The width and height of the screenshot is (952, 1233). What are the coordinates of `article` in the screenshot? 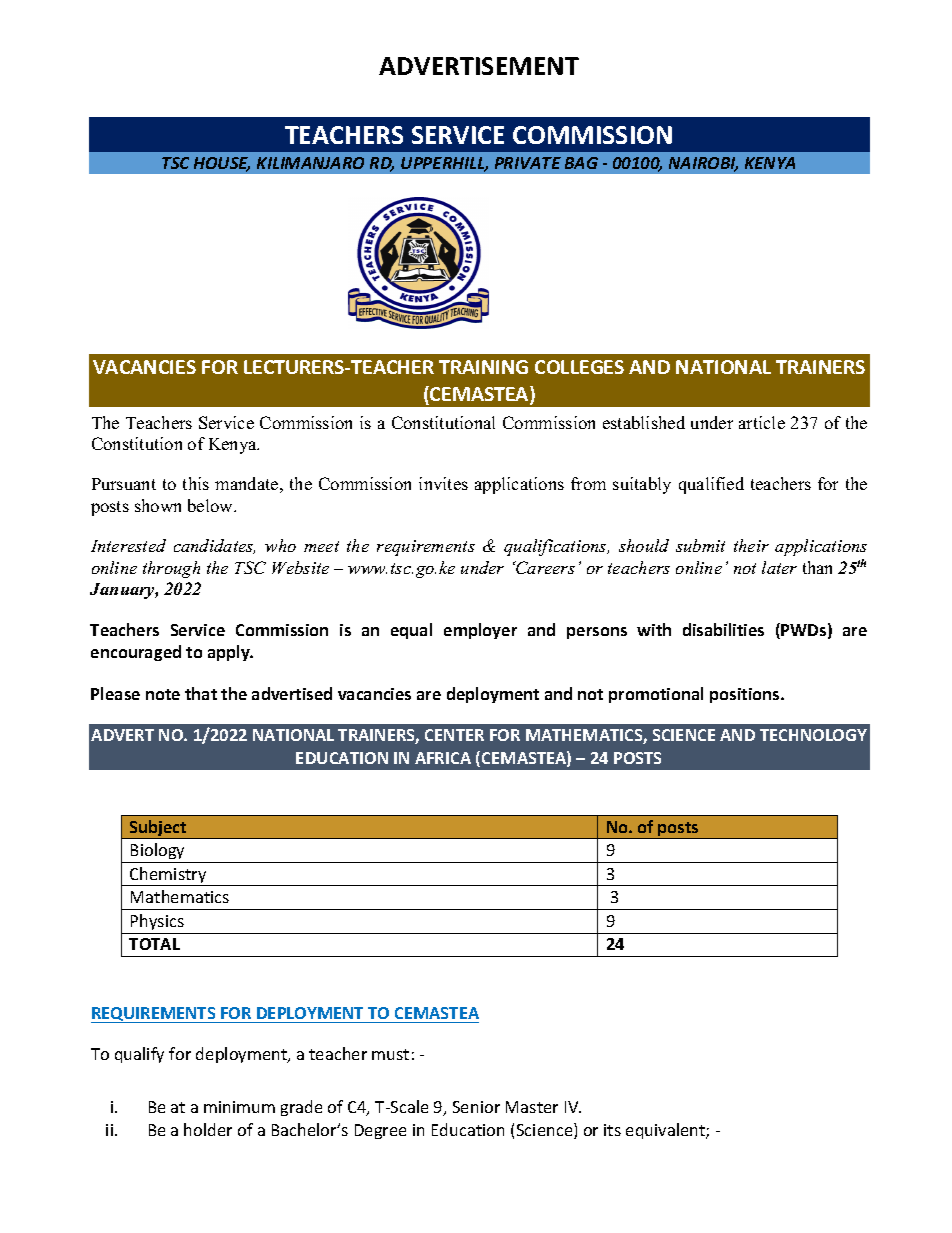 It's located at (762, 422).
